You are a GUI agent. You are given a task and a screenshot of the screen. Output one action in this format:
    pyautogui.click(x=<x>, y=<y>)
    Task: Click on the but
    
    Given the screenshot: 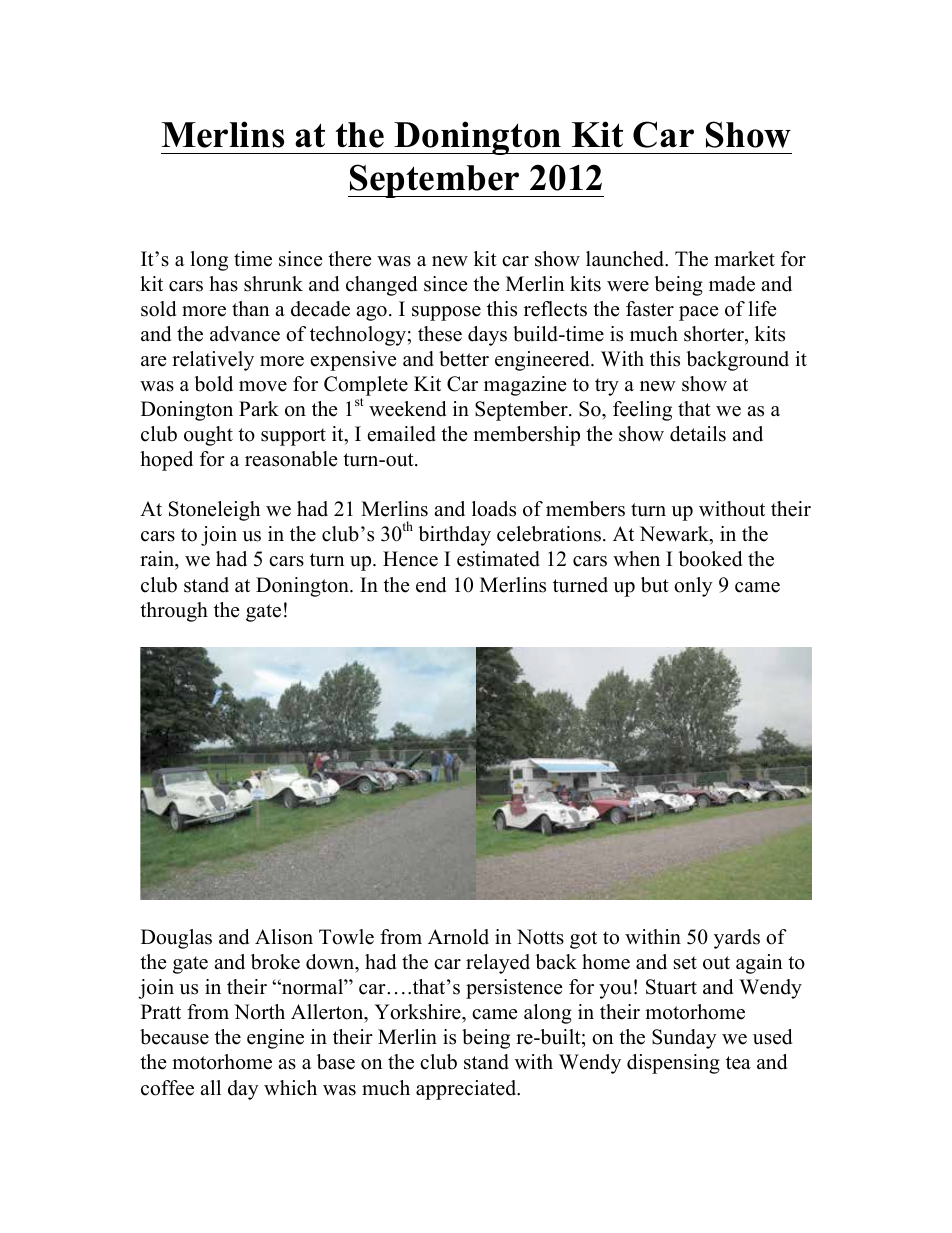 What is the action you would take?
    pyautogui.click(x=655, y=585)
